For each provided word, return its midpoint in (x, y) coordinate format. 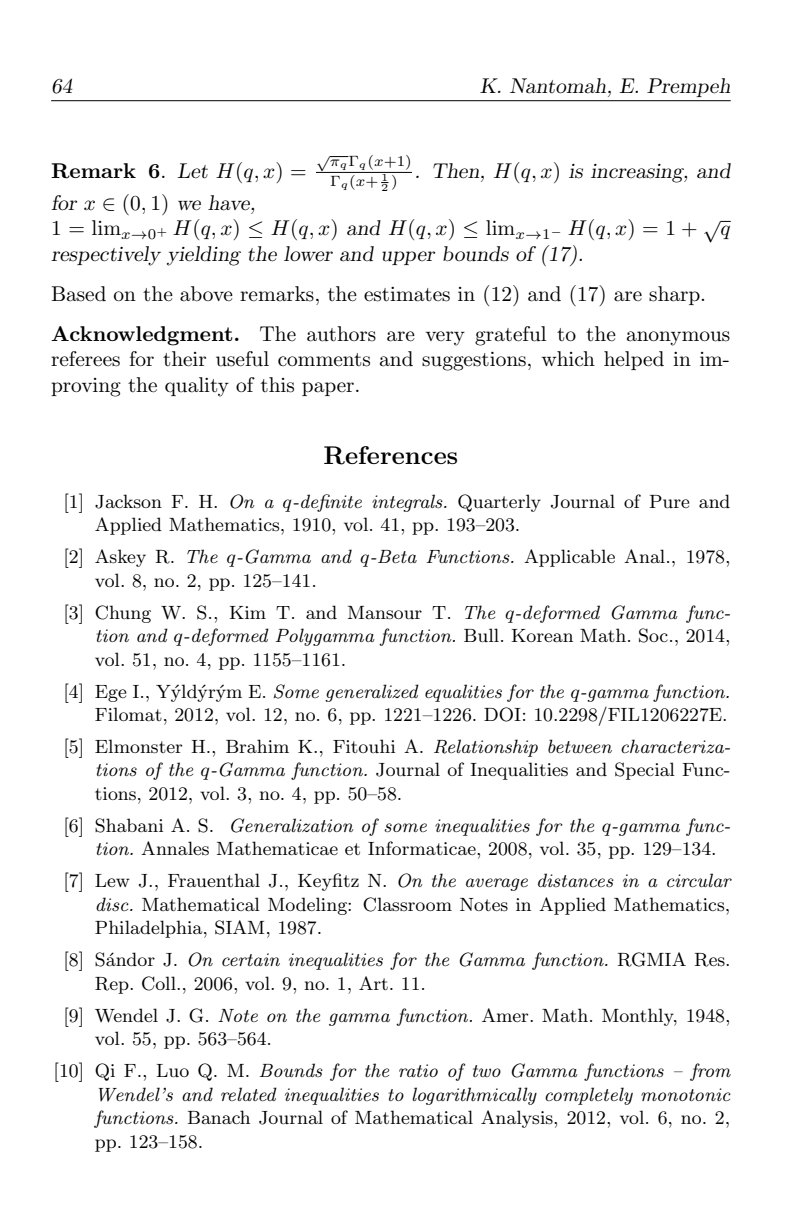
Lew (112, 880)
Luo (172, 1070)
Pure (670, 501)
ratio (418, 1070)
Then (457, 171)
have (230, 203)
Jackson (128, 501)
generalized (372, 693)
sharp (674, 295)
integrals (408, 503)
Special (645, 771)
